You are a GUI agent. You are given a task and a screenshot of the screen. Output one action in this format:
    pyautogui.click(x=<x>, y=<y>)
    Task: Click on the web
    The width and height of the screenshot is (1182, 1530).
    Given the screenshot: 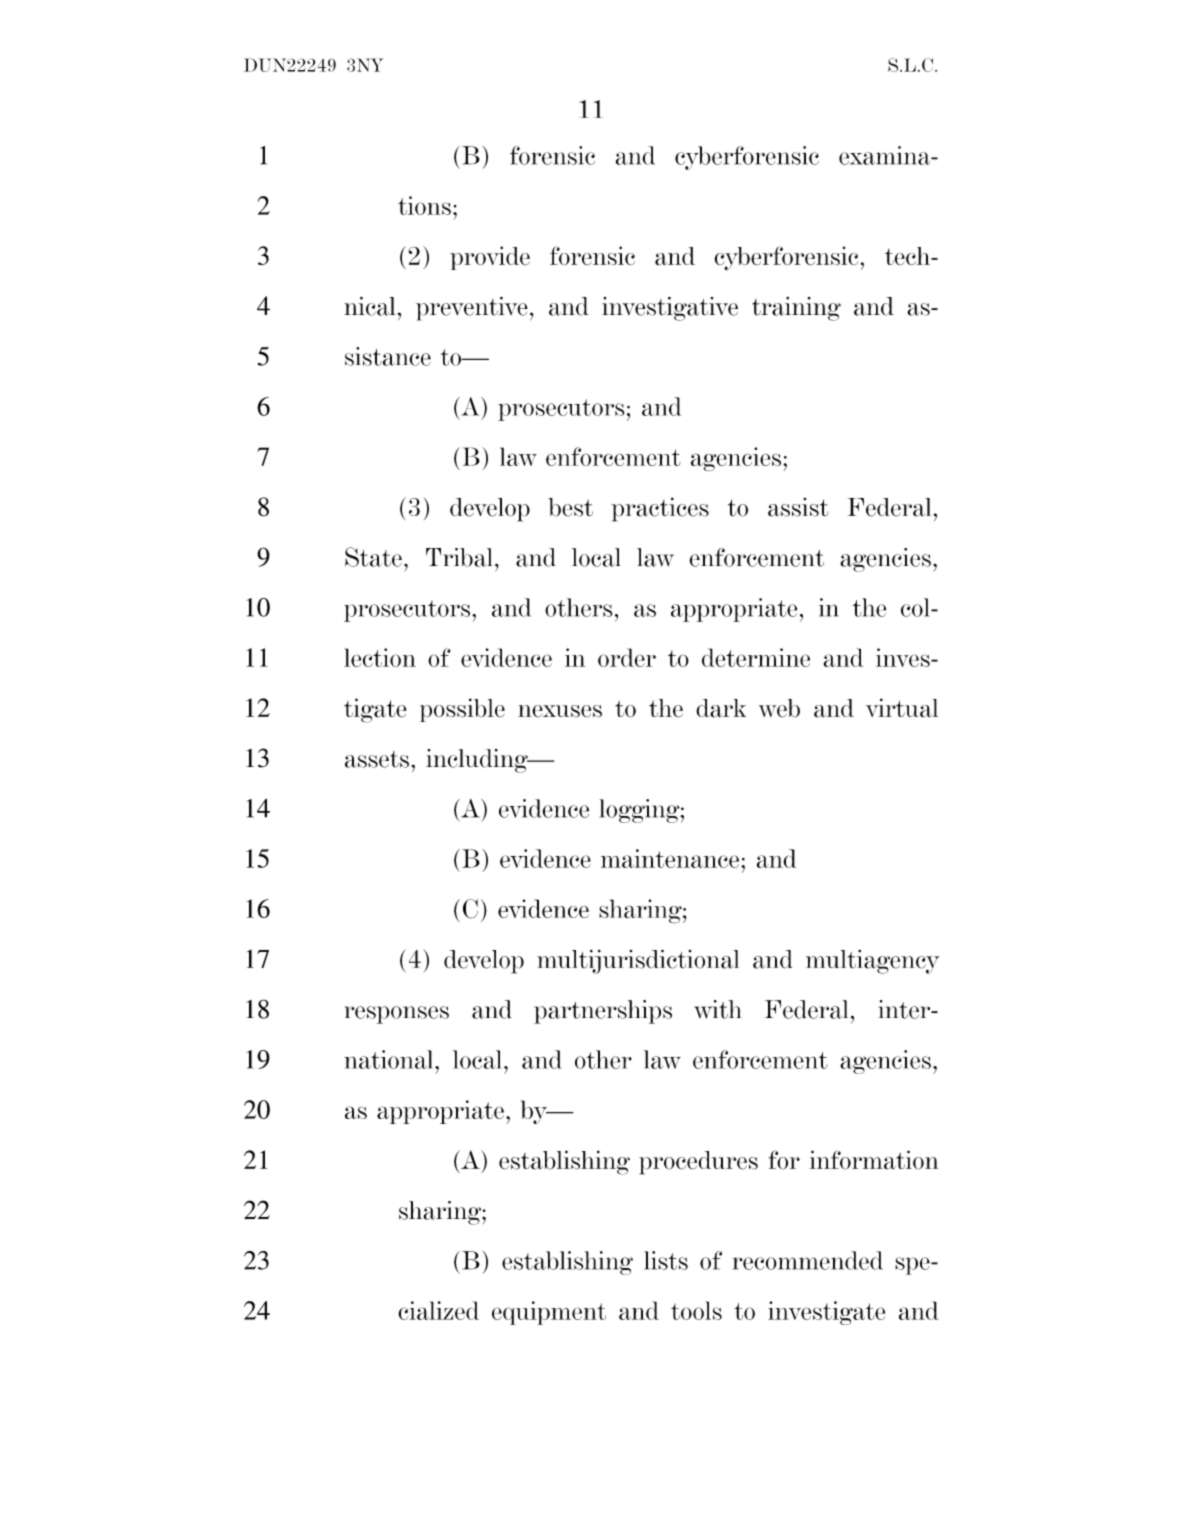 What is the action you would take?
    pyautogui.click(x=779, y=708)
